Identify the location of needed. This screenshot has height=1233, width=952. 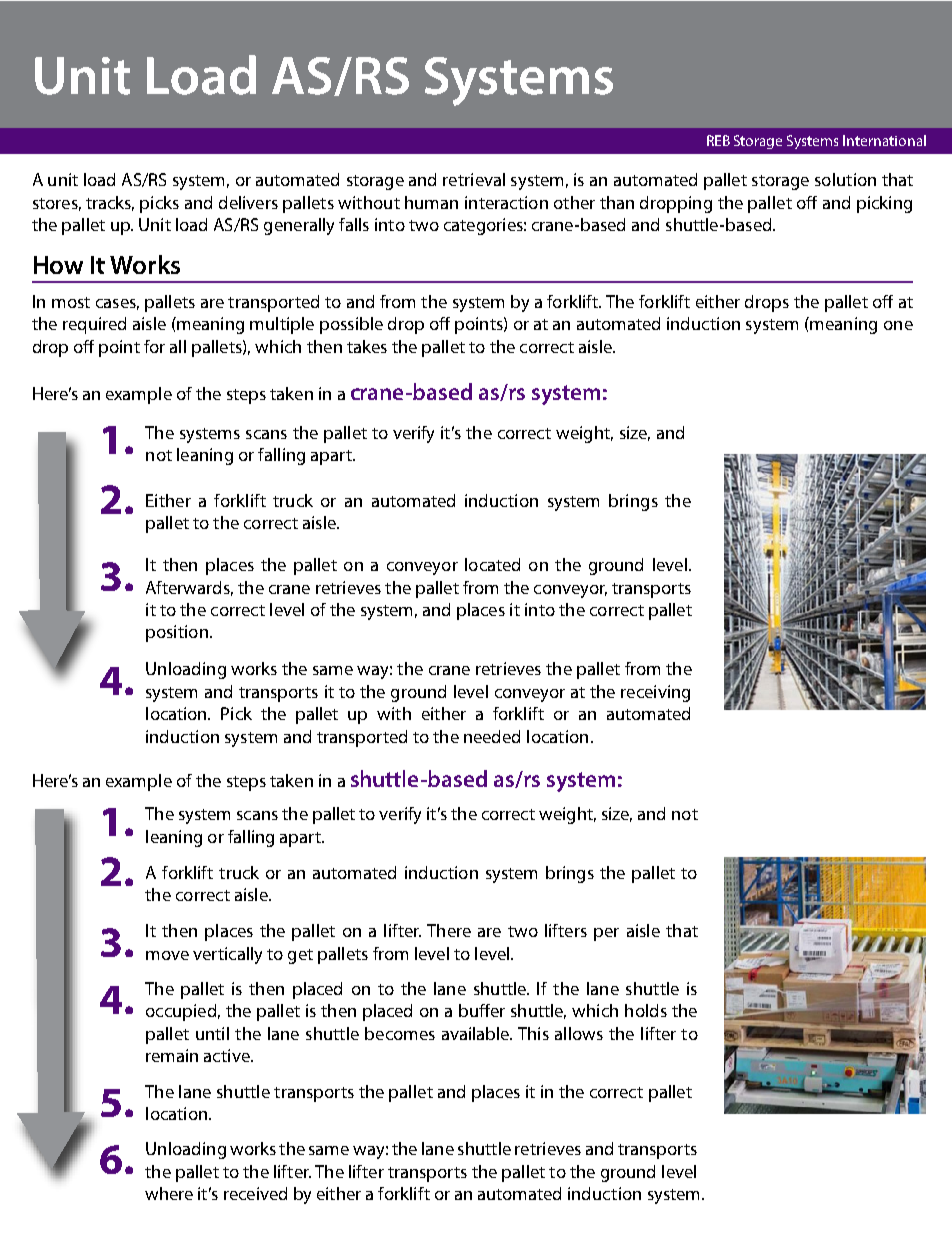
(492, 736).
